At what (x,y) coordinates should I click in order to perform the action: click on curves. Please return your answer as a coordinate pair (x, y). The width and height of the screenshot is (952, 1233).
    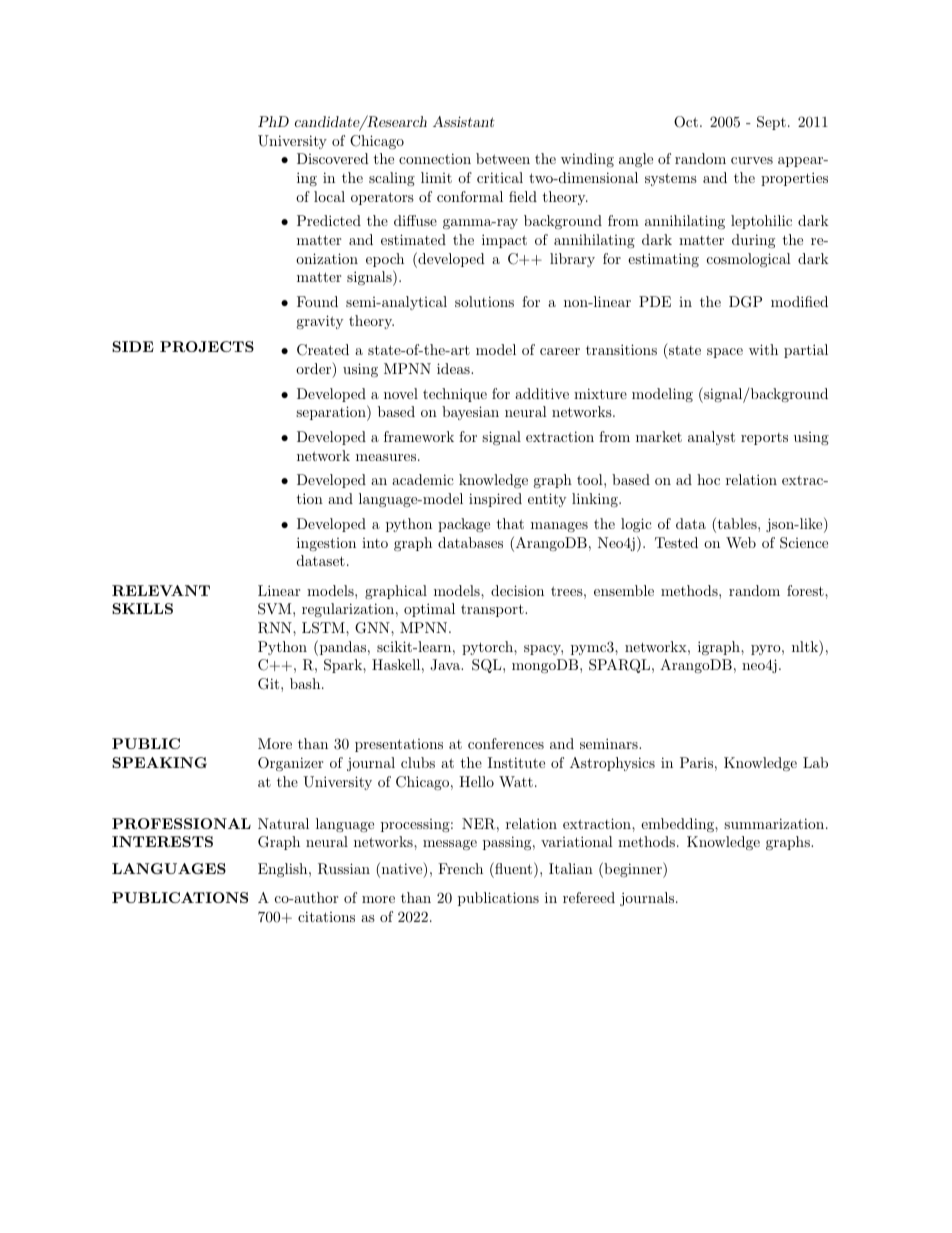
    Looking at the image, I should click on (752, 160).
